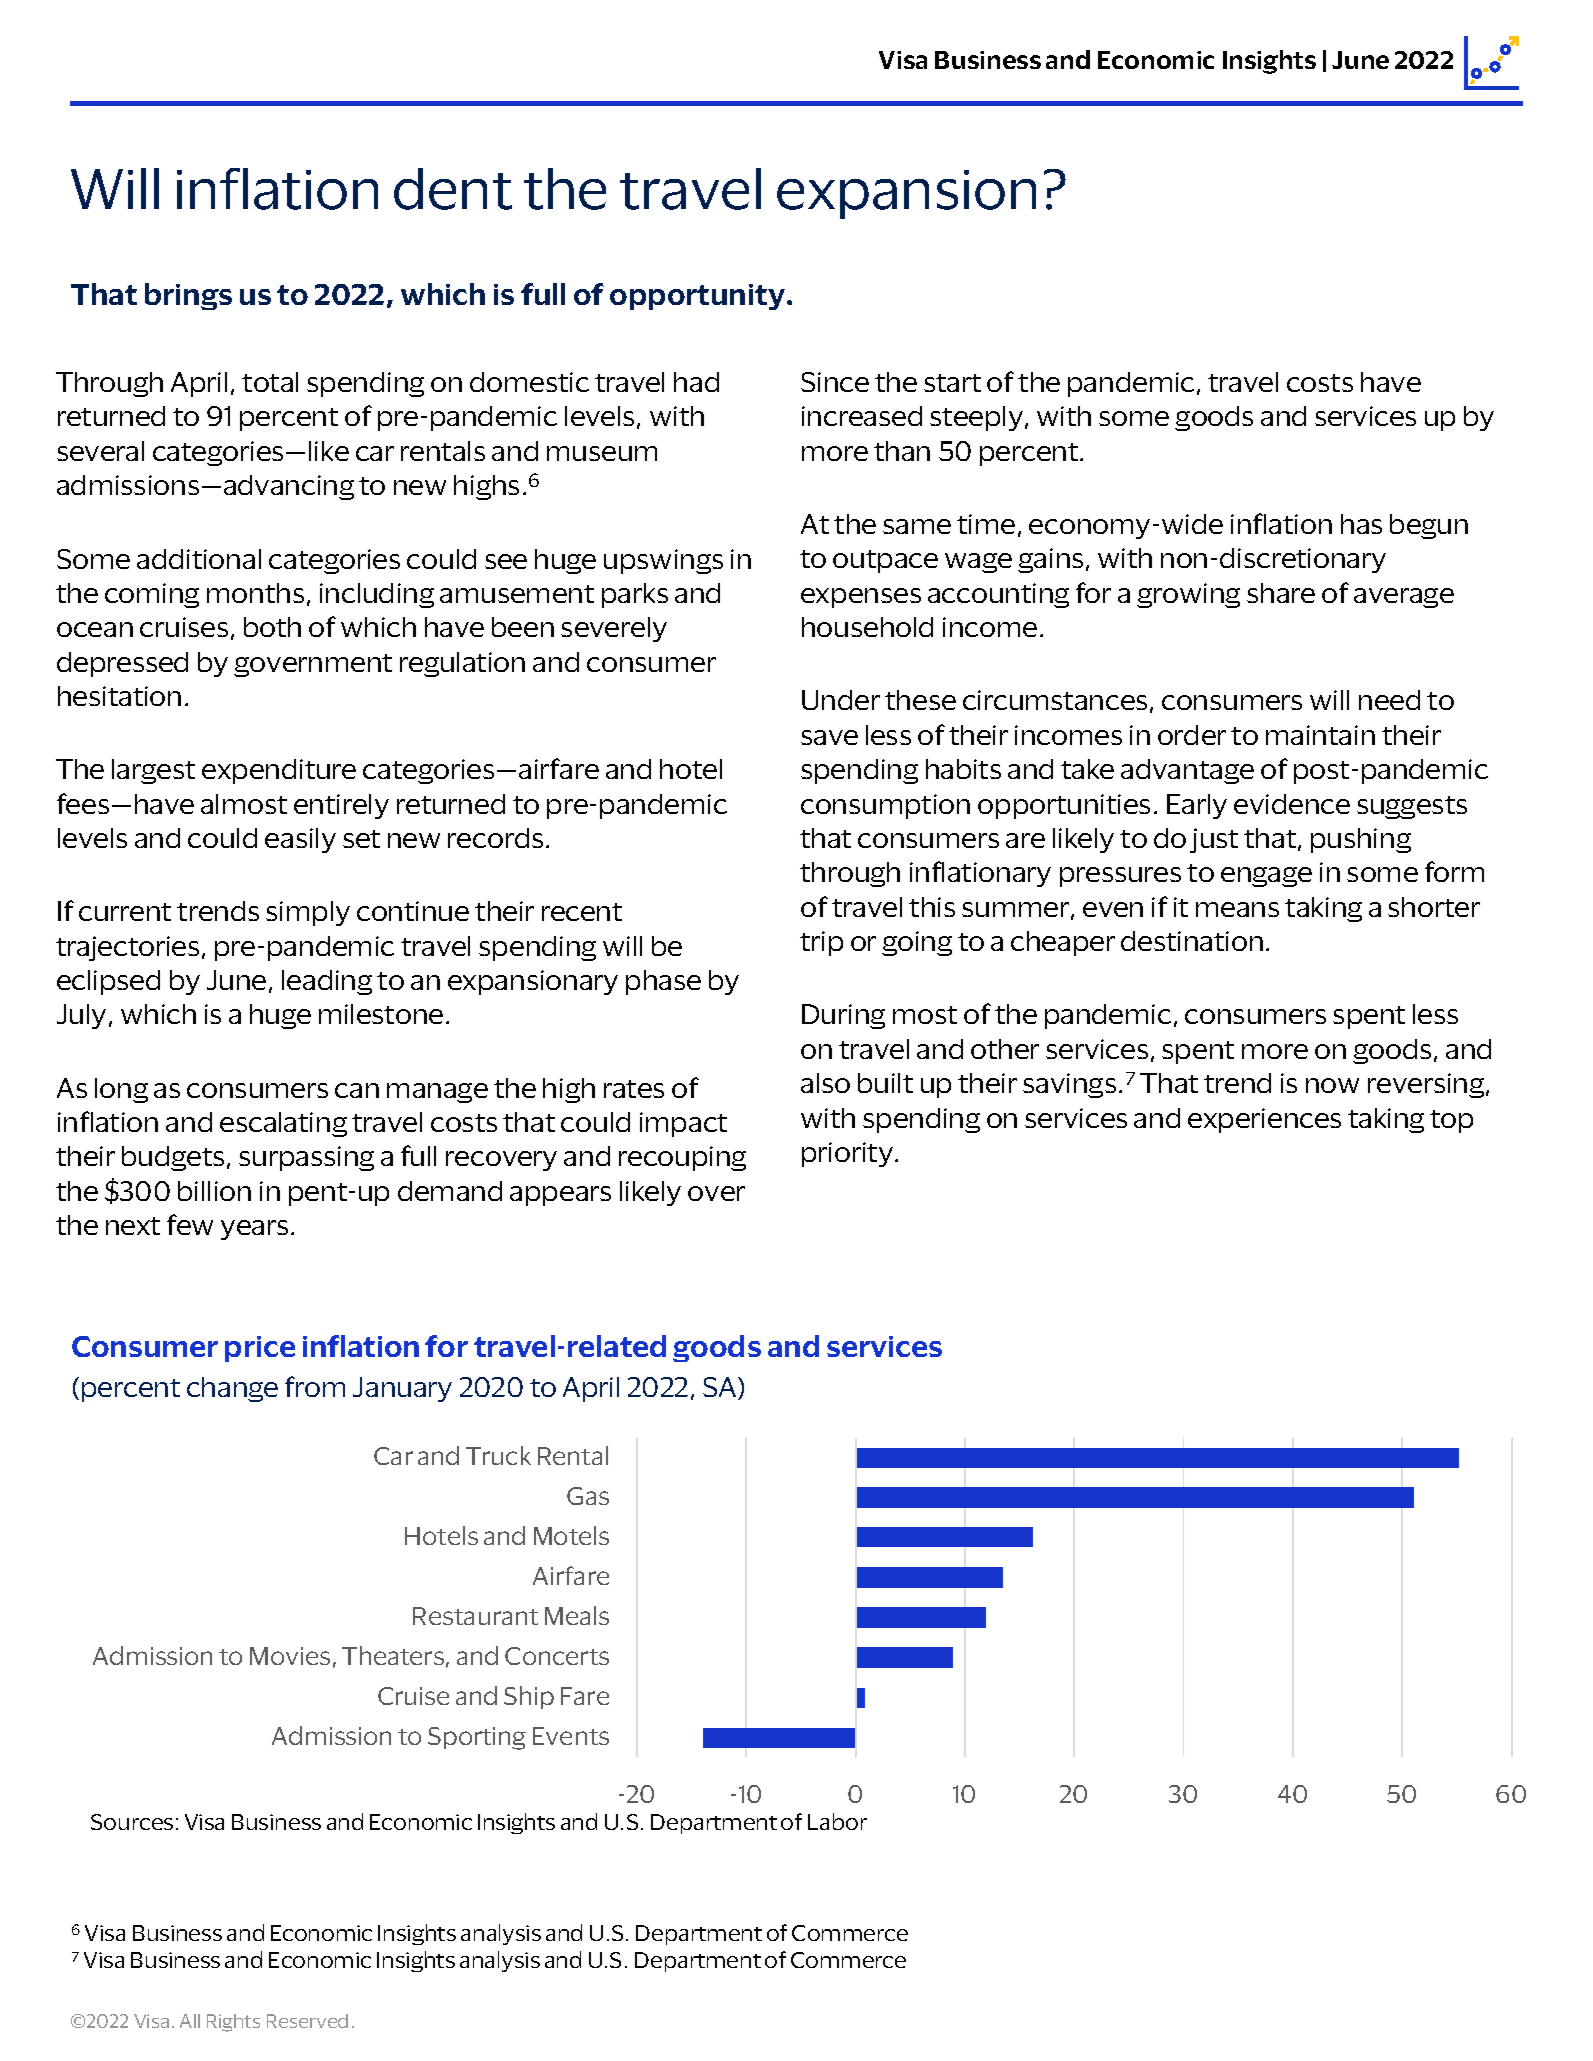  Describe the element at coordinates (588, 1496) in the screenshot. I see `Gas` at that location.
